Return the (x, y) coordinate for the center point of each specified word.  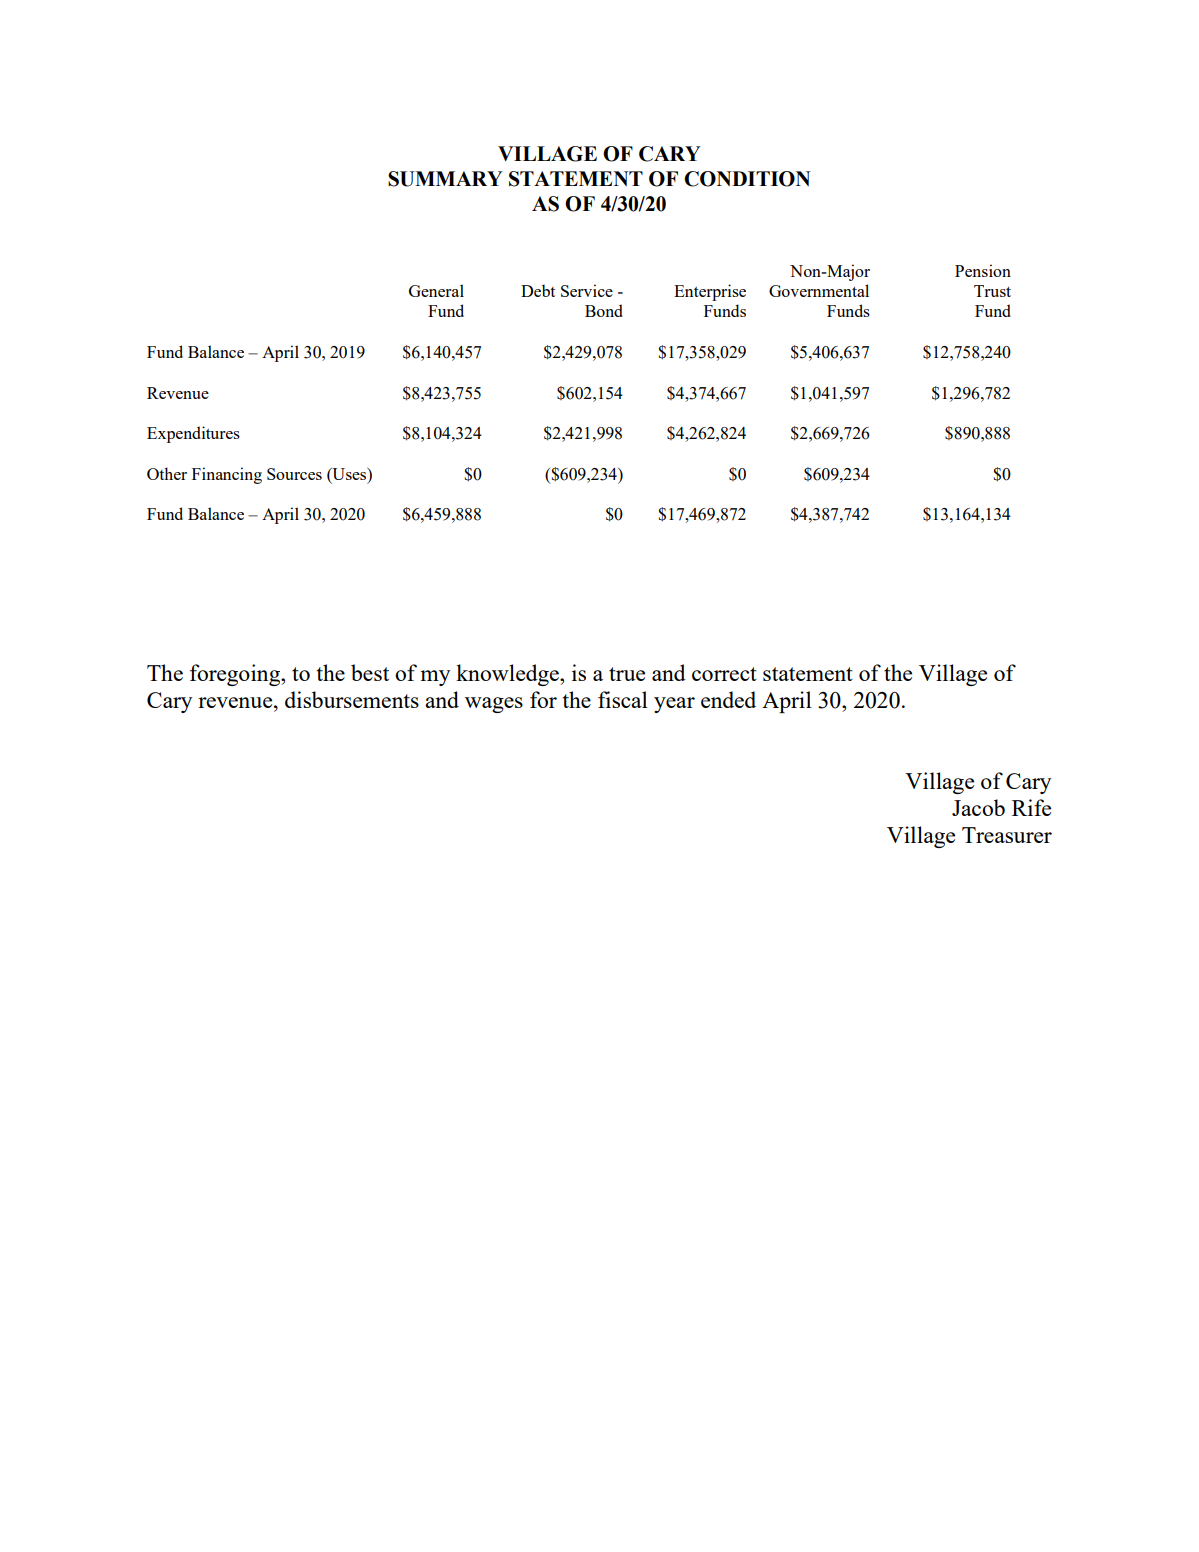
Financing (227, 475)
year (674, 705)
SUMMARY (445, 179)
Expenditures (193, 434)
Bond (604, 310)
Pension (983, 270)
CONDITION (747, 179)
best (370, 672)
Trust (992, 291)
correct (724, 674)
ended (728, 699)
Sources (294, 474)
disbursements (352, 699)
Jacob (978, 807)
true (627, 674)
